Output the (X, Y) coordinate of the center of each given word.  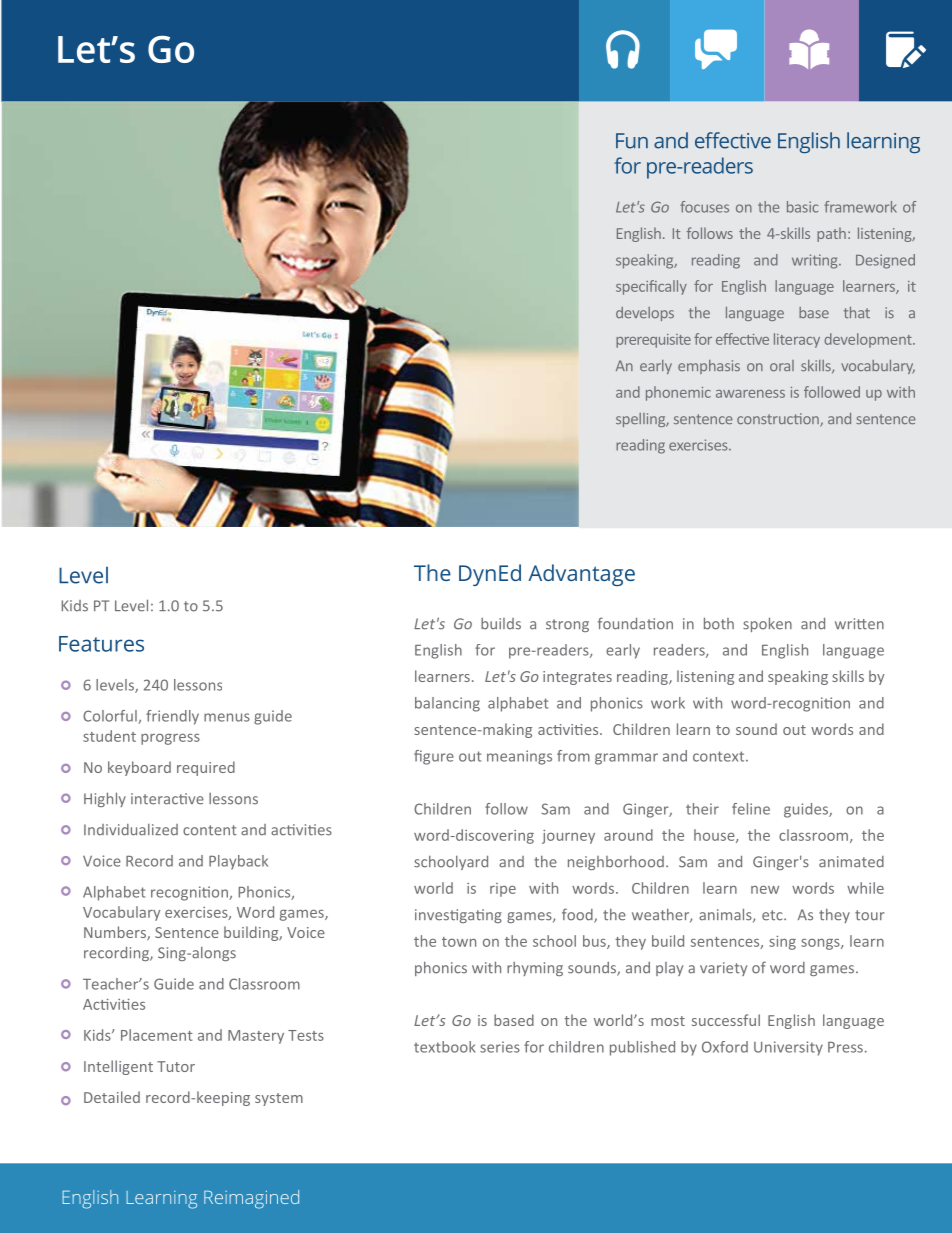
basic (802, 207)
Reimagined (251, 1199)
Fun (632, 141)
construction (779, 420)
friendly (172, 717)
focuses (704, 207)
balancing (447, 704)
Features (101, 644)
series (500, 1047)
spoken (767, 624)
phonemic (678, 393)
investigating (458, 916)
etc (773, 915)
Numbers (116, 933)
